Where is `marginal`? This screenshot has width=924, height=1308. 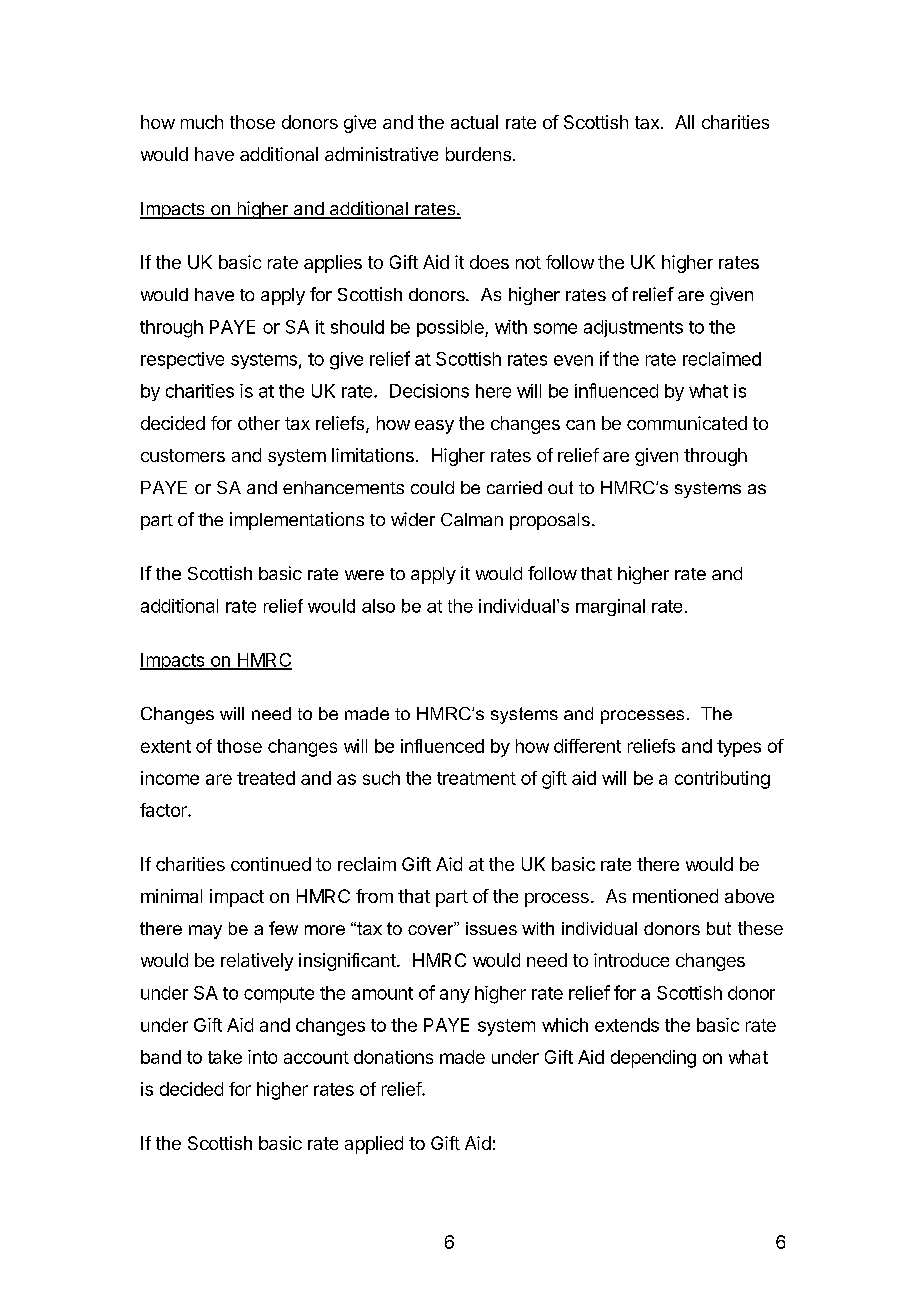
marginal is located at coordinates (610, 607).
